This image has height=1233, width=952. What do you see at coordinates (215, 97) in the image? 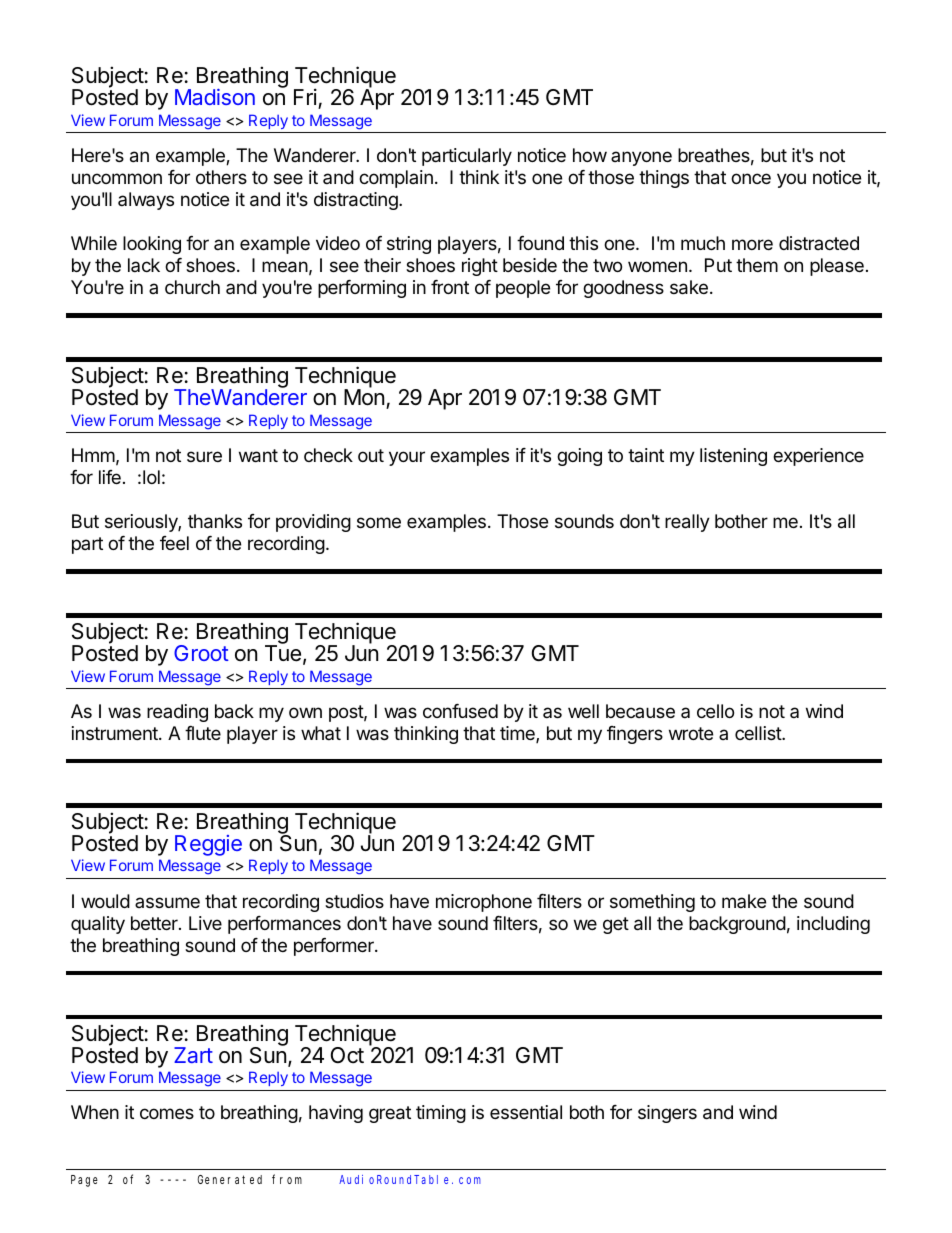
I see `Madison` at bounding box center [215, 97].
